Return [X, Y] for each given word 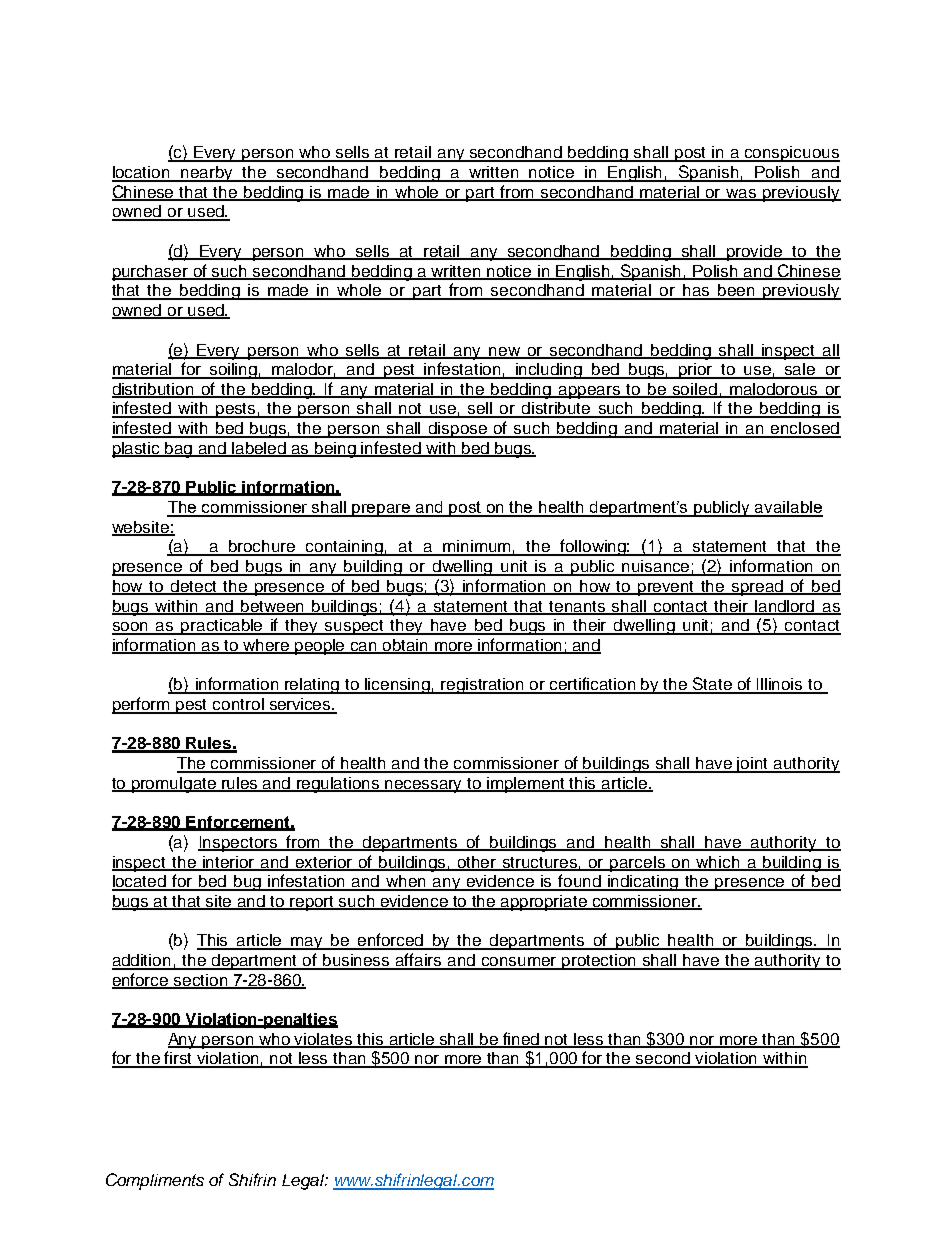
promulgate [174, 785]
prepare [382, 510]
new [504, 352]
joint [753, 765]
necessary [424, 786]
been [736, 291]
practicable [223, 627]
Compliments [155, 1181]
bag [180, 450]
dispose [458, 430]
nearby [208, 174]
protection [600, 962]
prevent [667, 588]
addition [142, 961]
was [742, 195]
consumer [519, 963]
